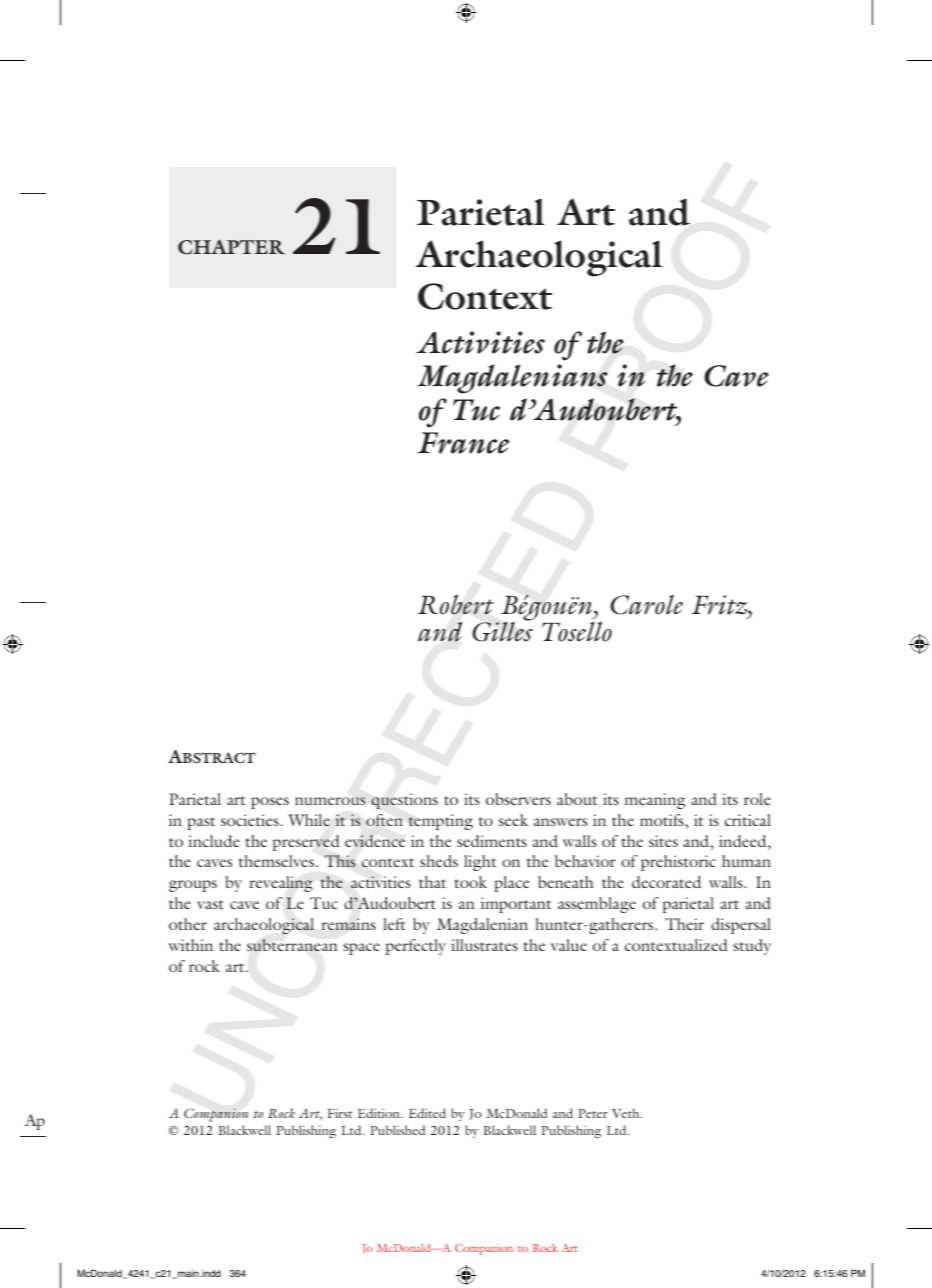 Image resolution: width=932 pixels, height=1288 pixels. What do you see at coordinates (456, 605) in the document?
I see `Robert` at bounding box center [456, 605].
